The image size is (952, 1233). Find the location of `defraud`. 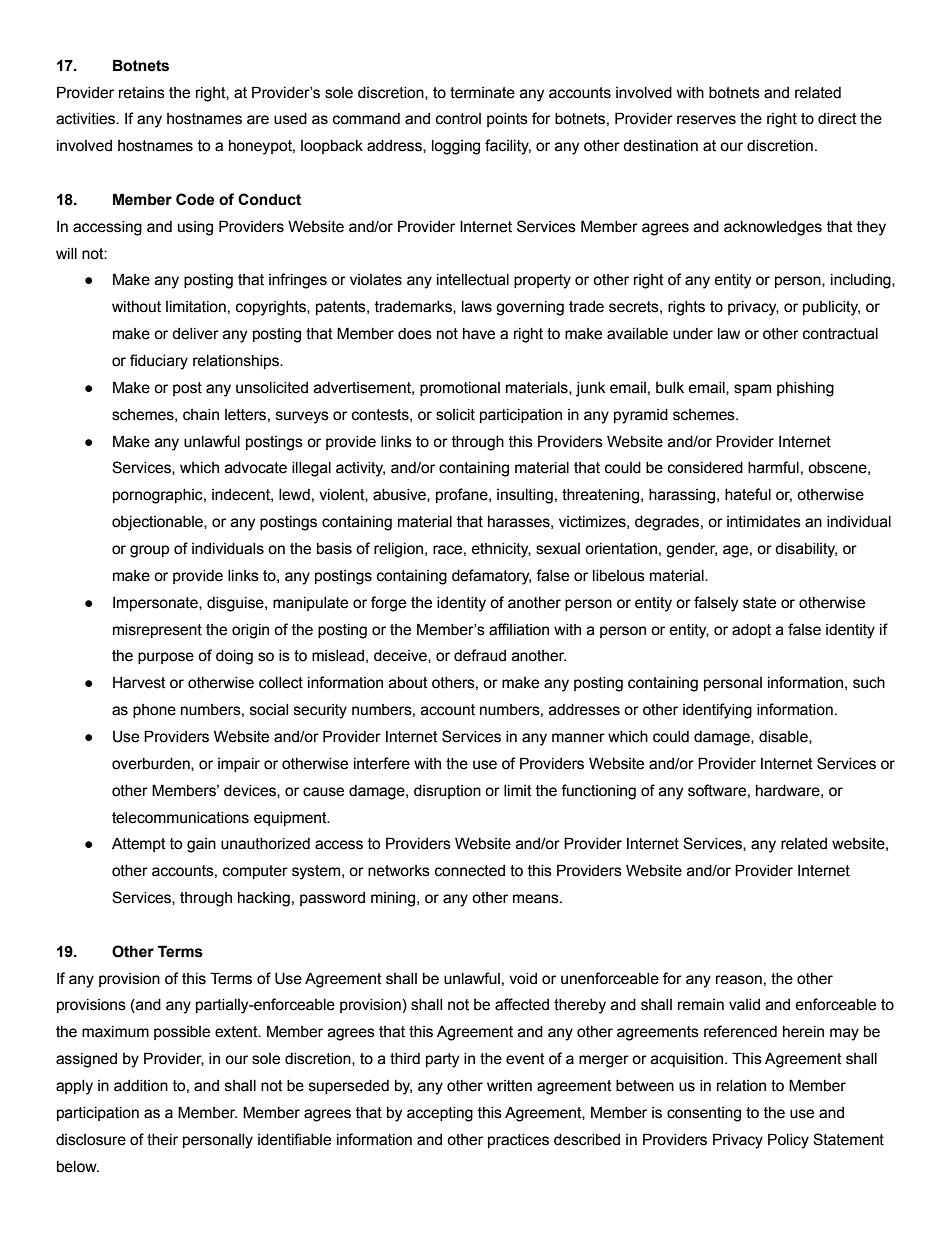

defraud is located at coordinates (480, 655).
